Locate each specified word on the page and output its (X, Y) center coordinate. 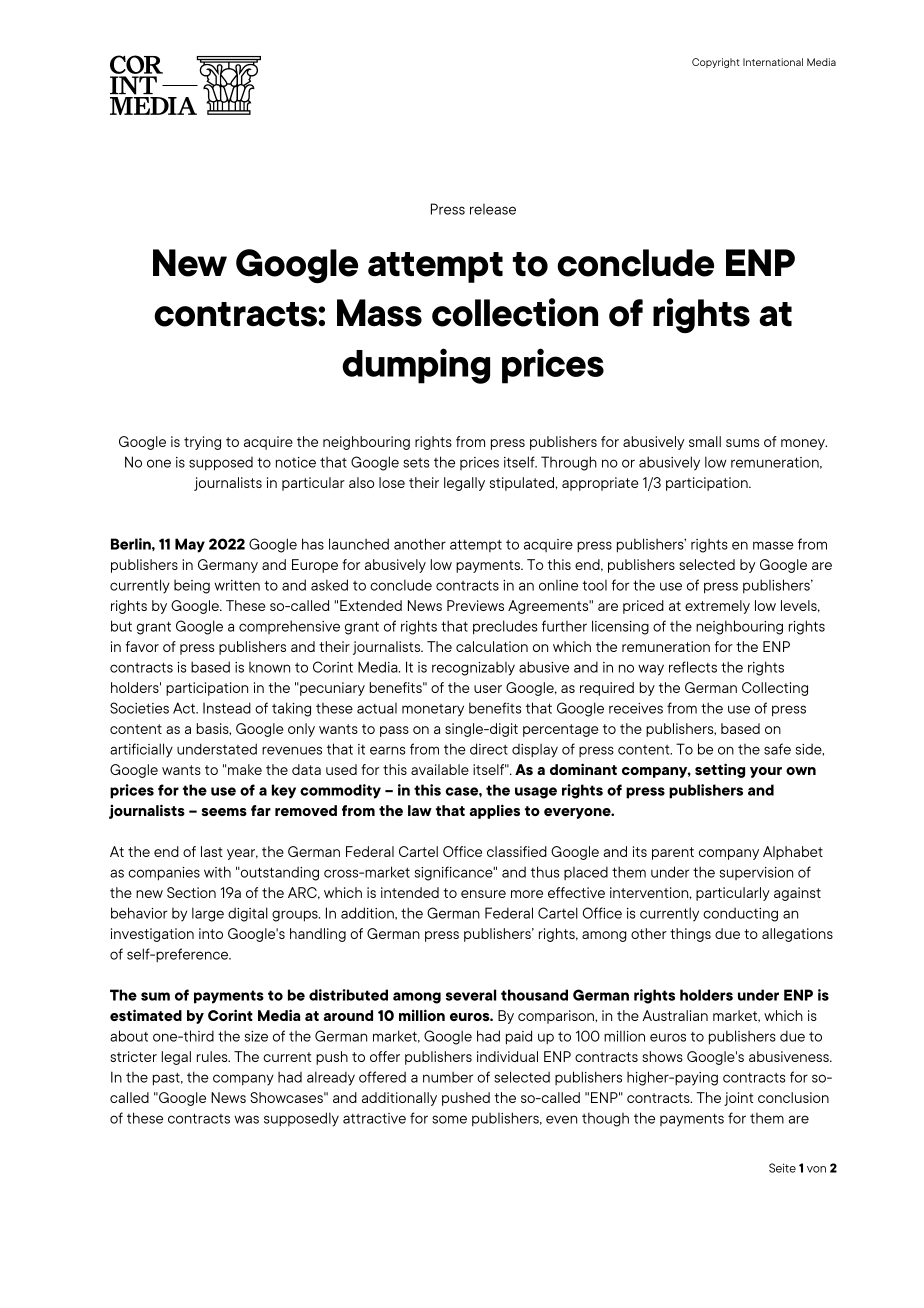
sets (416, 463)
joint (738, 1099)
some (449, 1119)
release (493, 209)
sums (742, 443)
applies (495, 811)
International (773, 62)
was (246, 1119)
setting (720, 770)
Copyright (716, 63)
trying (202, 443)
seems (224, 812)
